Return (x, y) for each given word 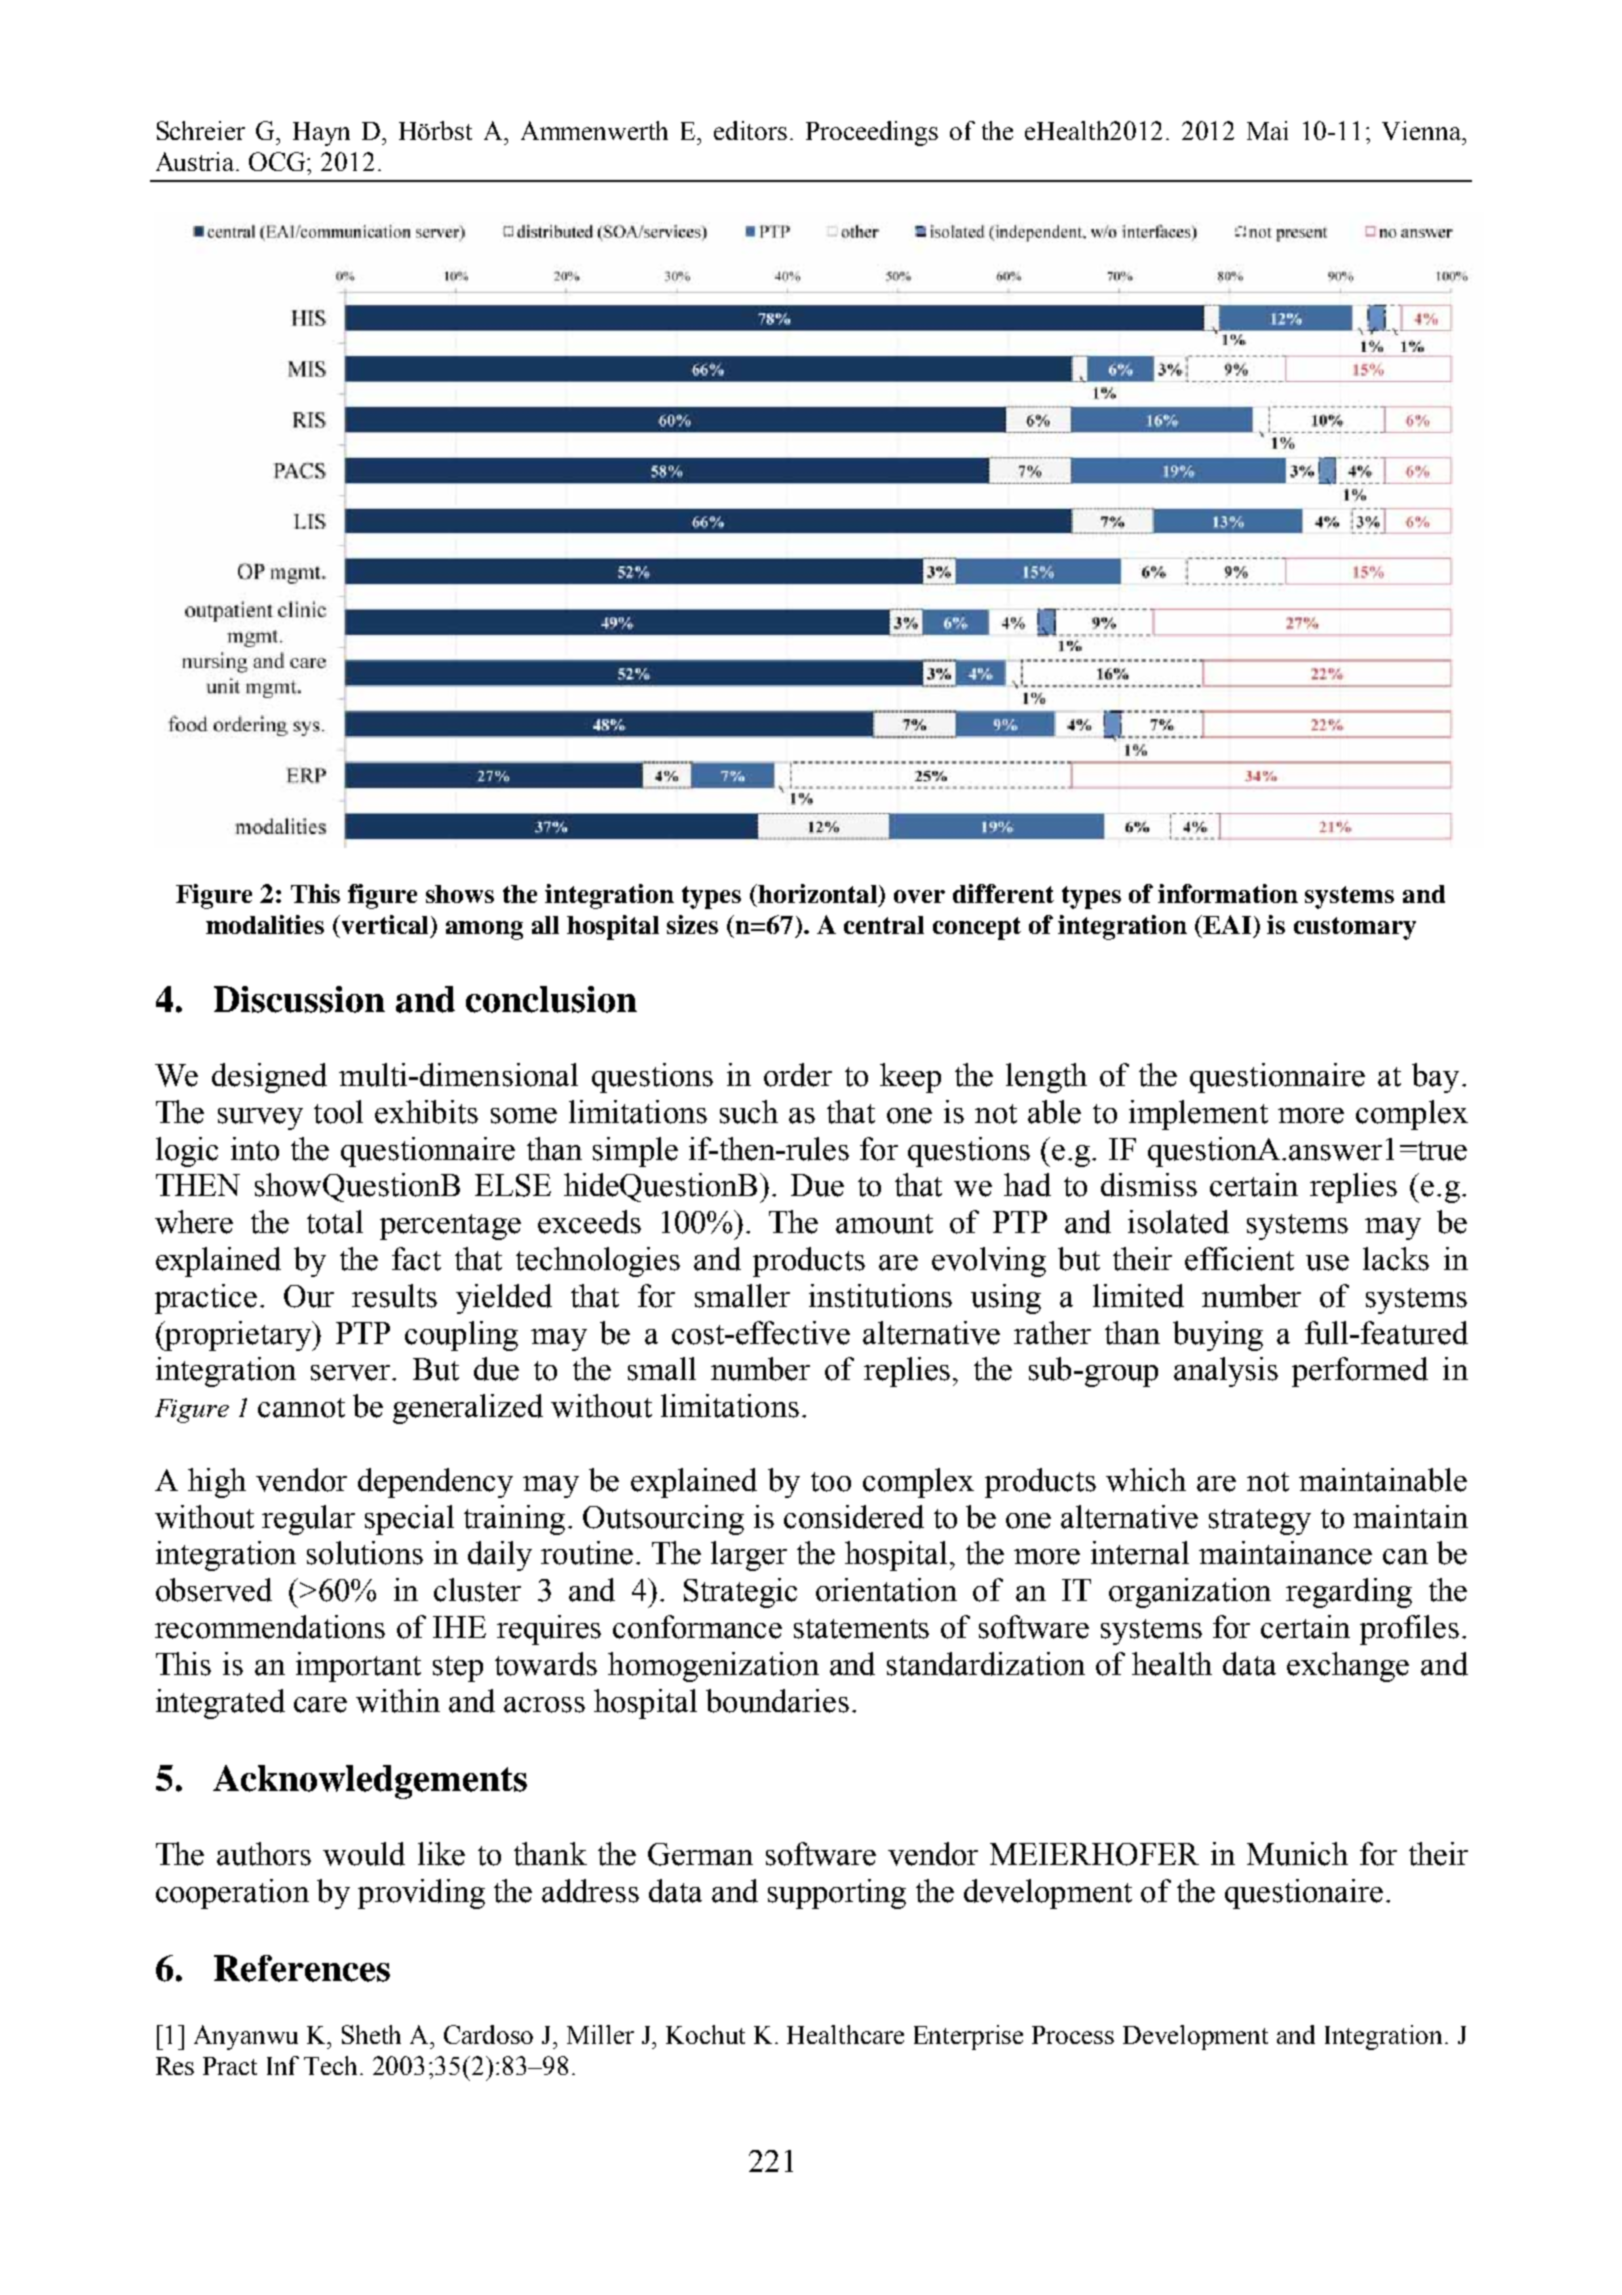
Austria (196, 161)
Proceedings (872, 133)
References (302, 1968)
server (352, 1373)
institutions (880, 1296)
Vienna (1423, 130)
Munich (1297, 1854)
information (1228, 893)
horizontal (818, 895)
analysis (1226, 1372)
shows (460, 894)
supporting (837, 1894)
